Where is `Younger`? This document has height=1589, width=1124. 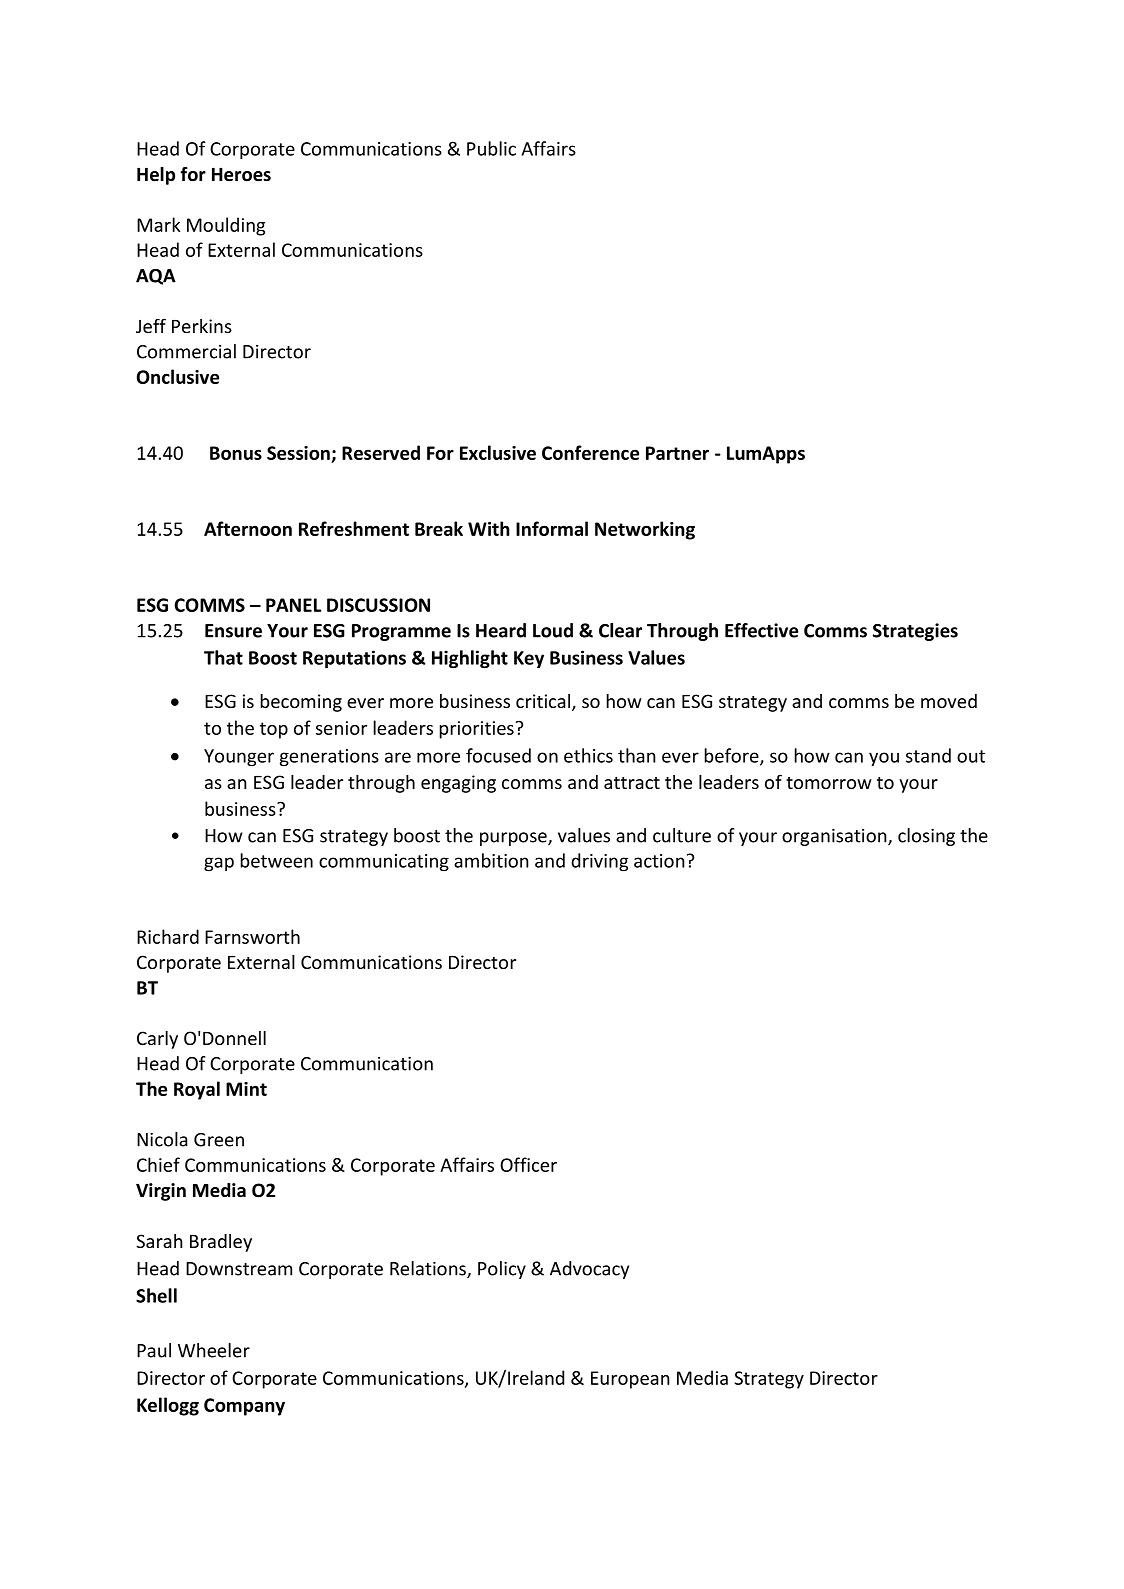
Younger is located at coordinates (239, 758).
